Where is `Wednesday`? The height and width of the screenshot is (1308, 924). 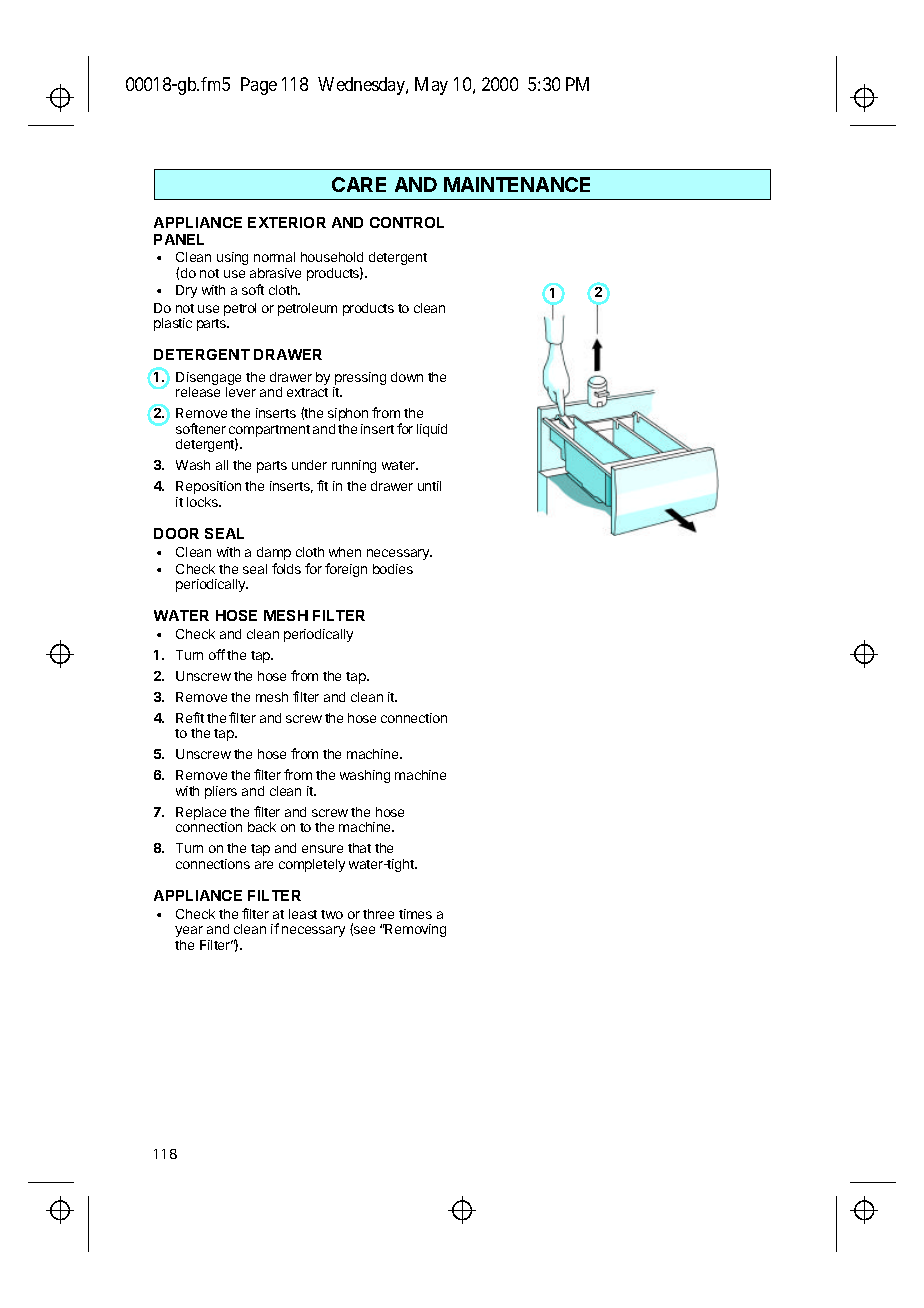 Wednesday is located at coordinates (362, 86).
